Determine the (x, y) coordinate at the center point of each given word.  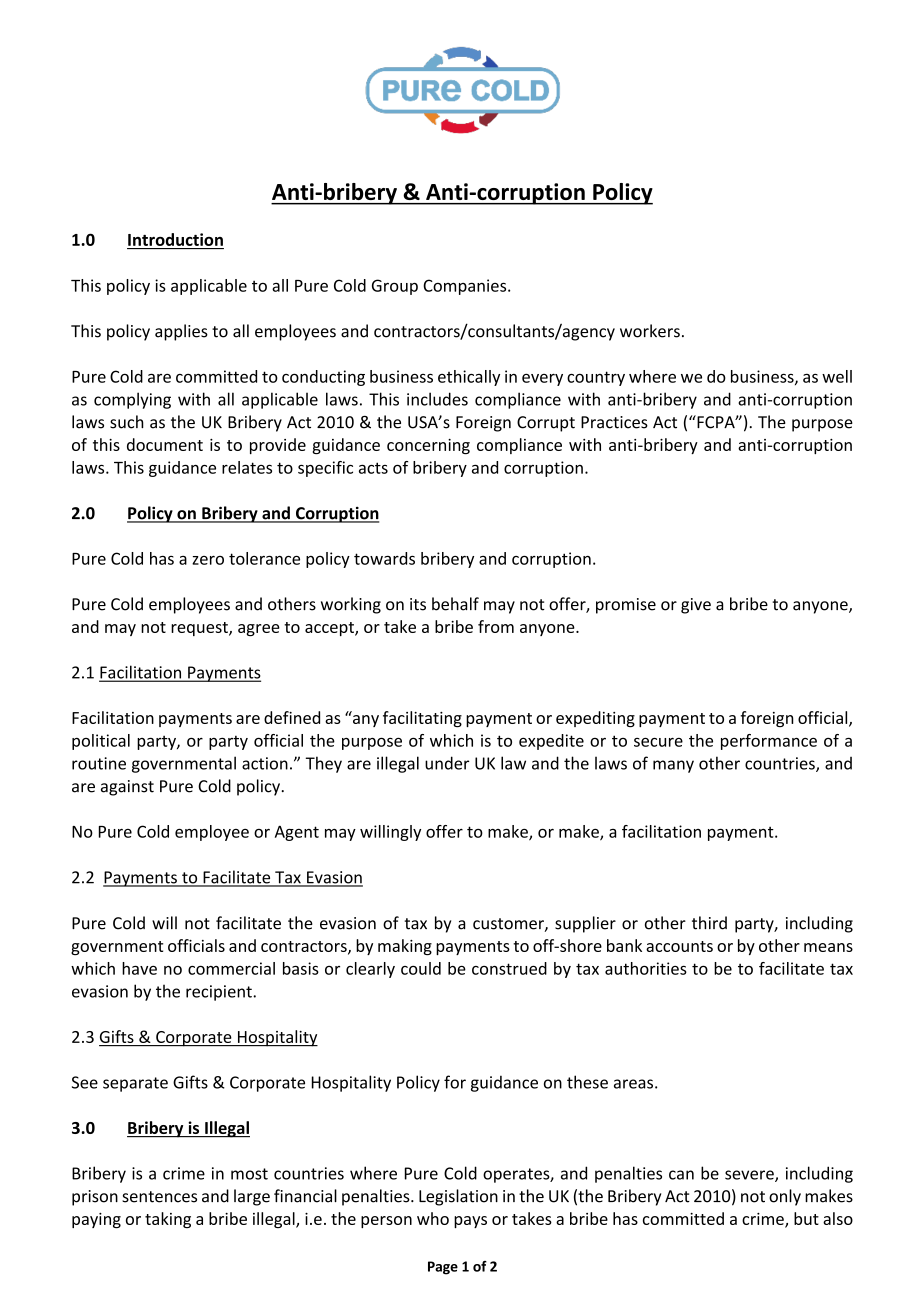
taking (168, 1220)
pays (470, 1222)
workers (650, 331)
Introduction (175, 239)
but (806, 1218)
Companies (466, 287)
